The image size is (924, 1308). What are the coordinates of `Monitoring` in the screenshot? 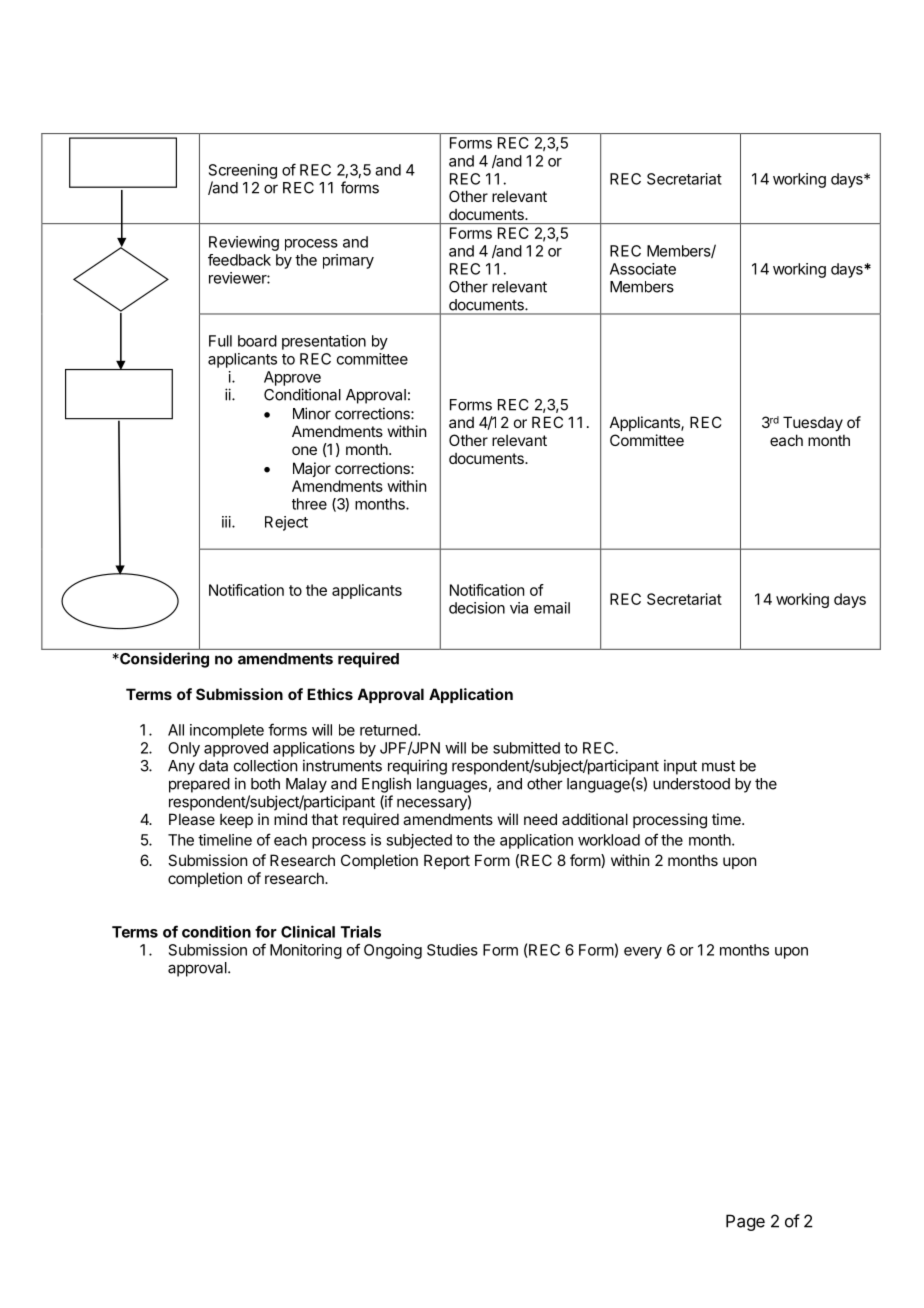 It's located at (306, 951).
